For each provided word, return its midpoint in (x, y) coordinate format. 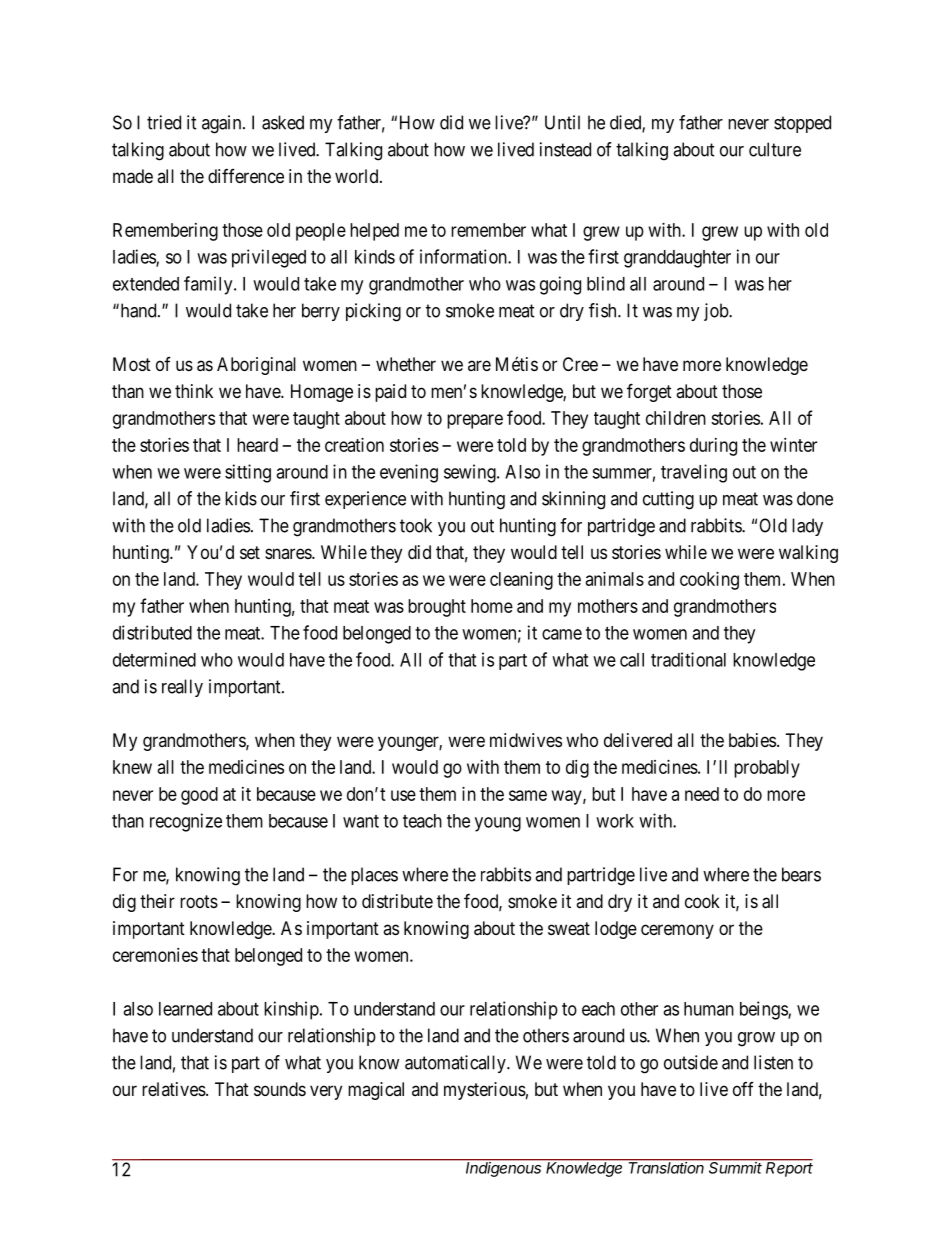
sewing (471, 473)
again (223, 124)
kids (241, 498)
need (702, 794)
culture (775, 149)
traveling (694, 473)
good (199, 796)
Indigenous (504, 1168)
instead (565, 149)
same (528, 795)
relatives (174, 1089)
